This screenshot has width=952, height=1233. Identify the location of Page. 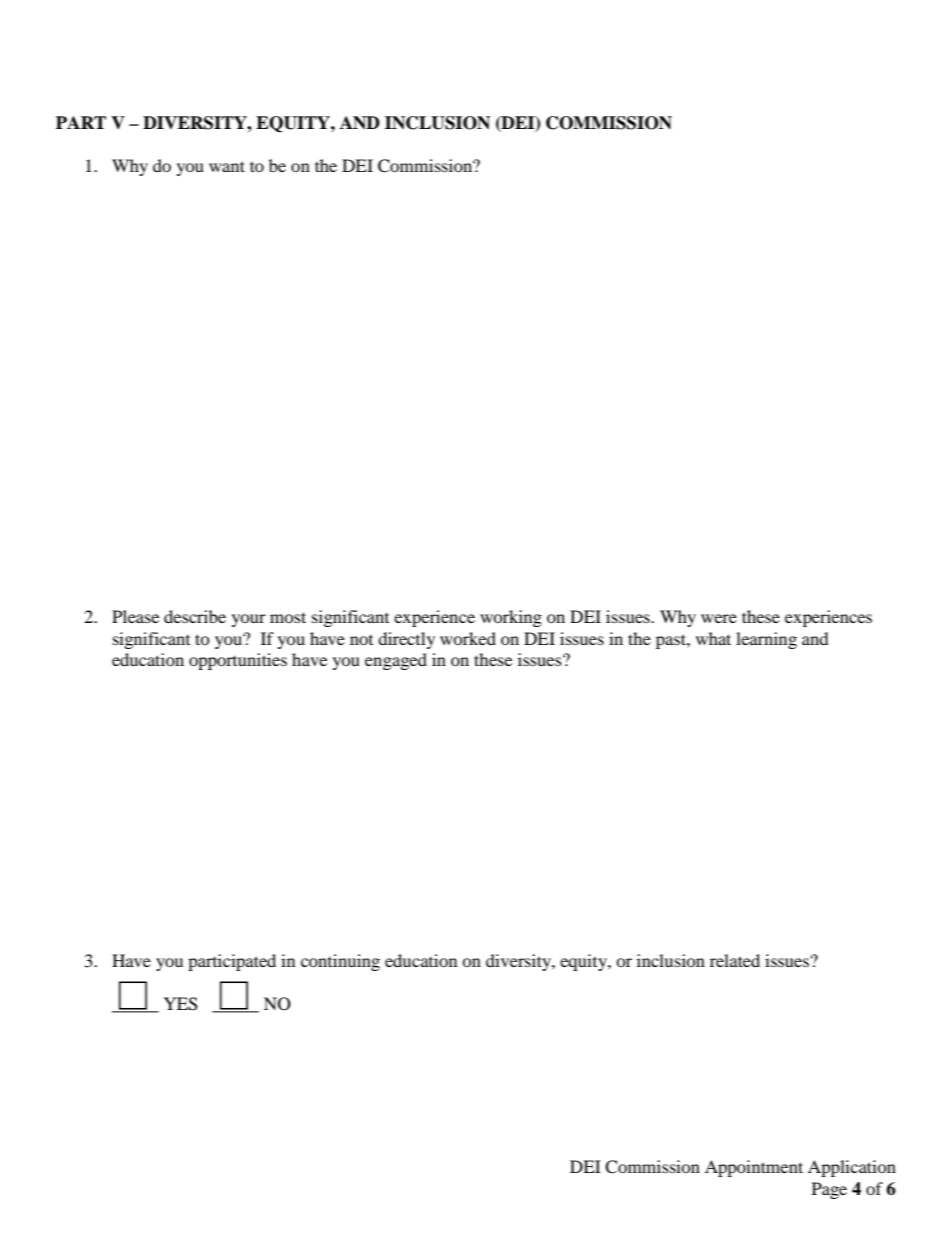
(829, 1190).
